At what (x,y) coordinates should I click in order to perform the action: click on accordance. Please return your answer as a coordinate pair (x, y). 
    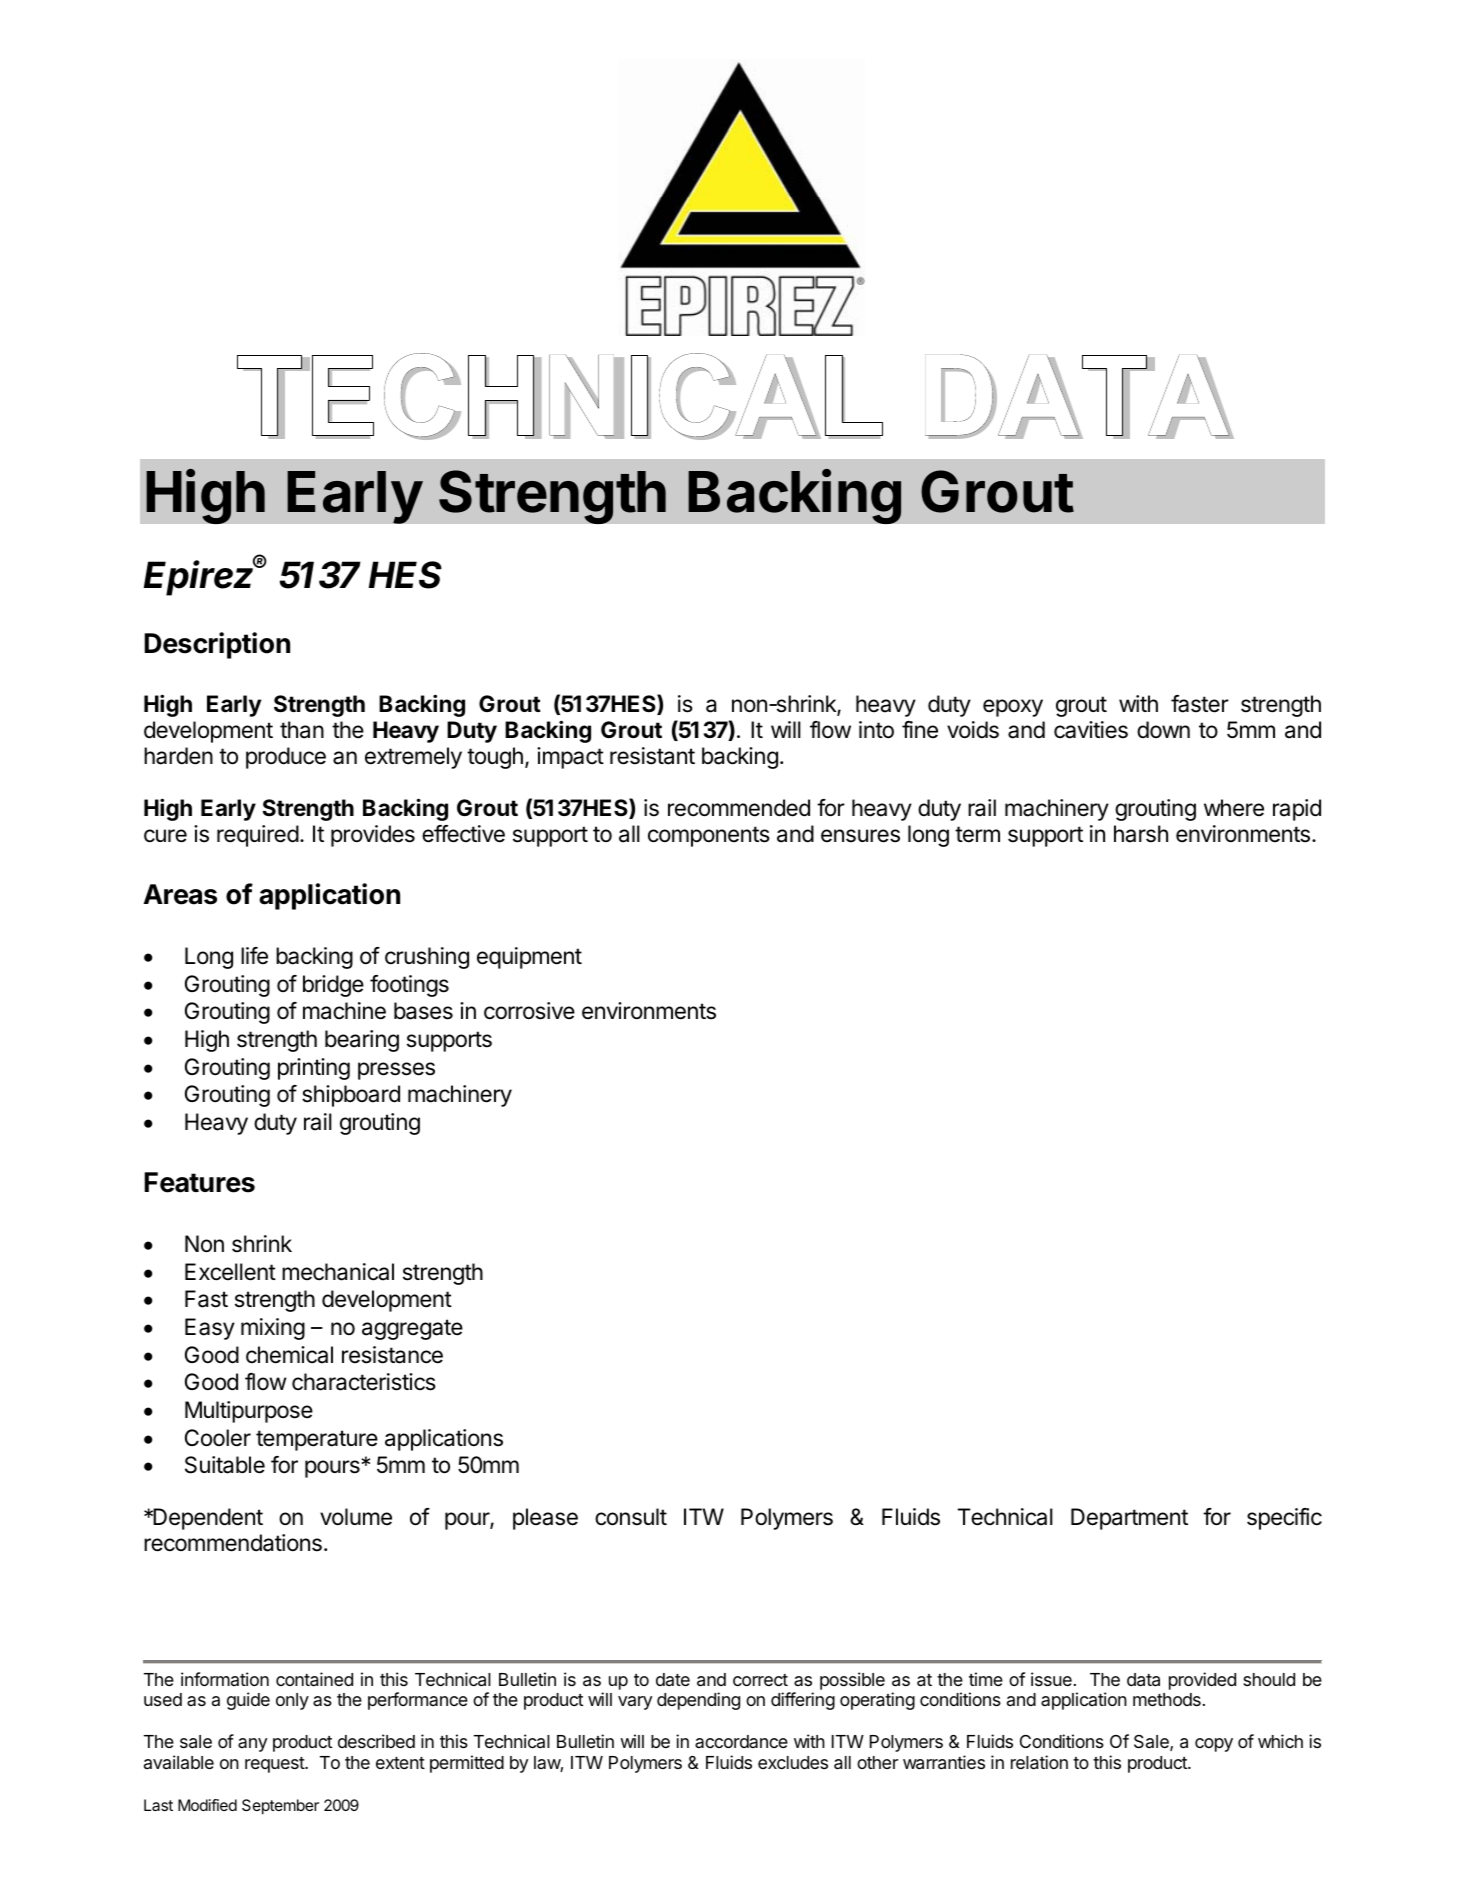
    Looking at the image, I should click on (741, 1741).
